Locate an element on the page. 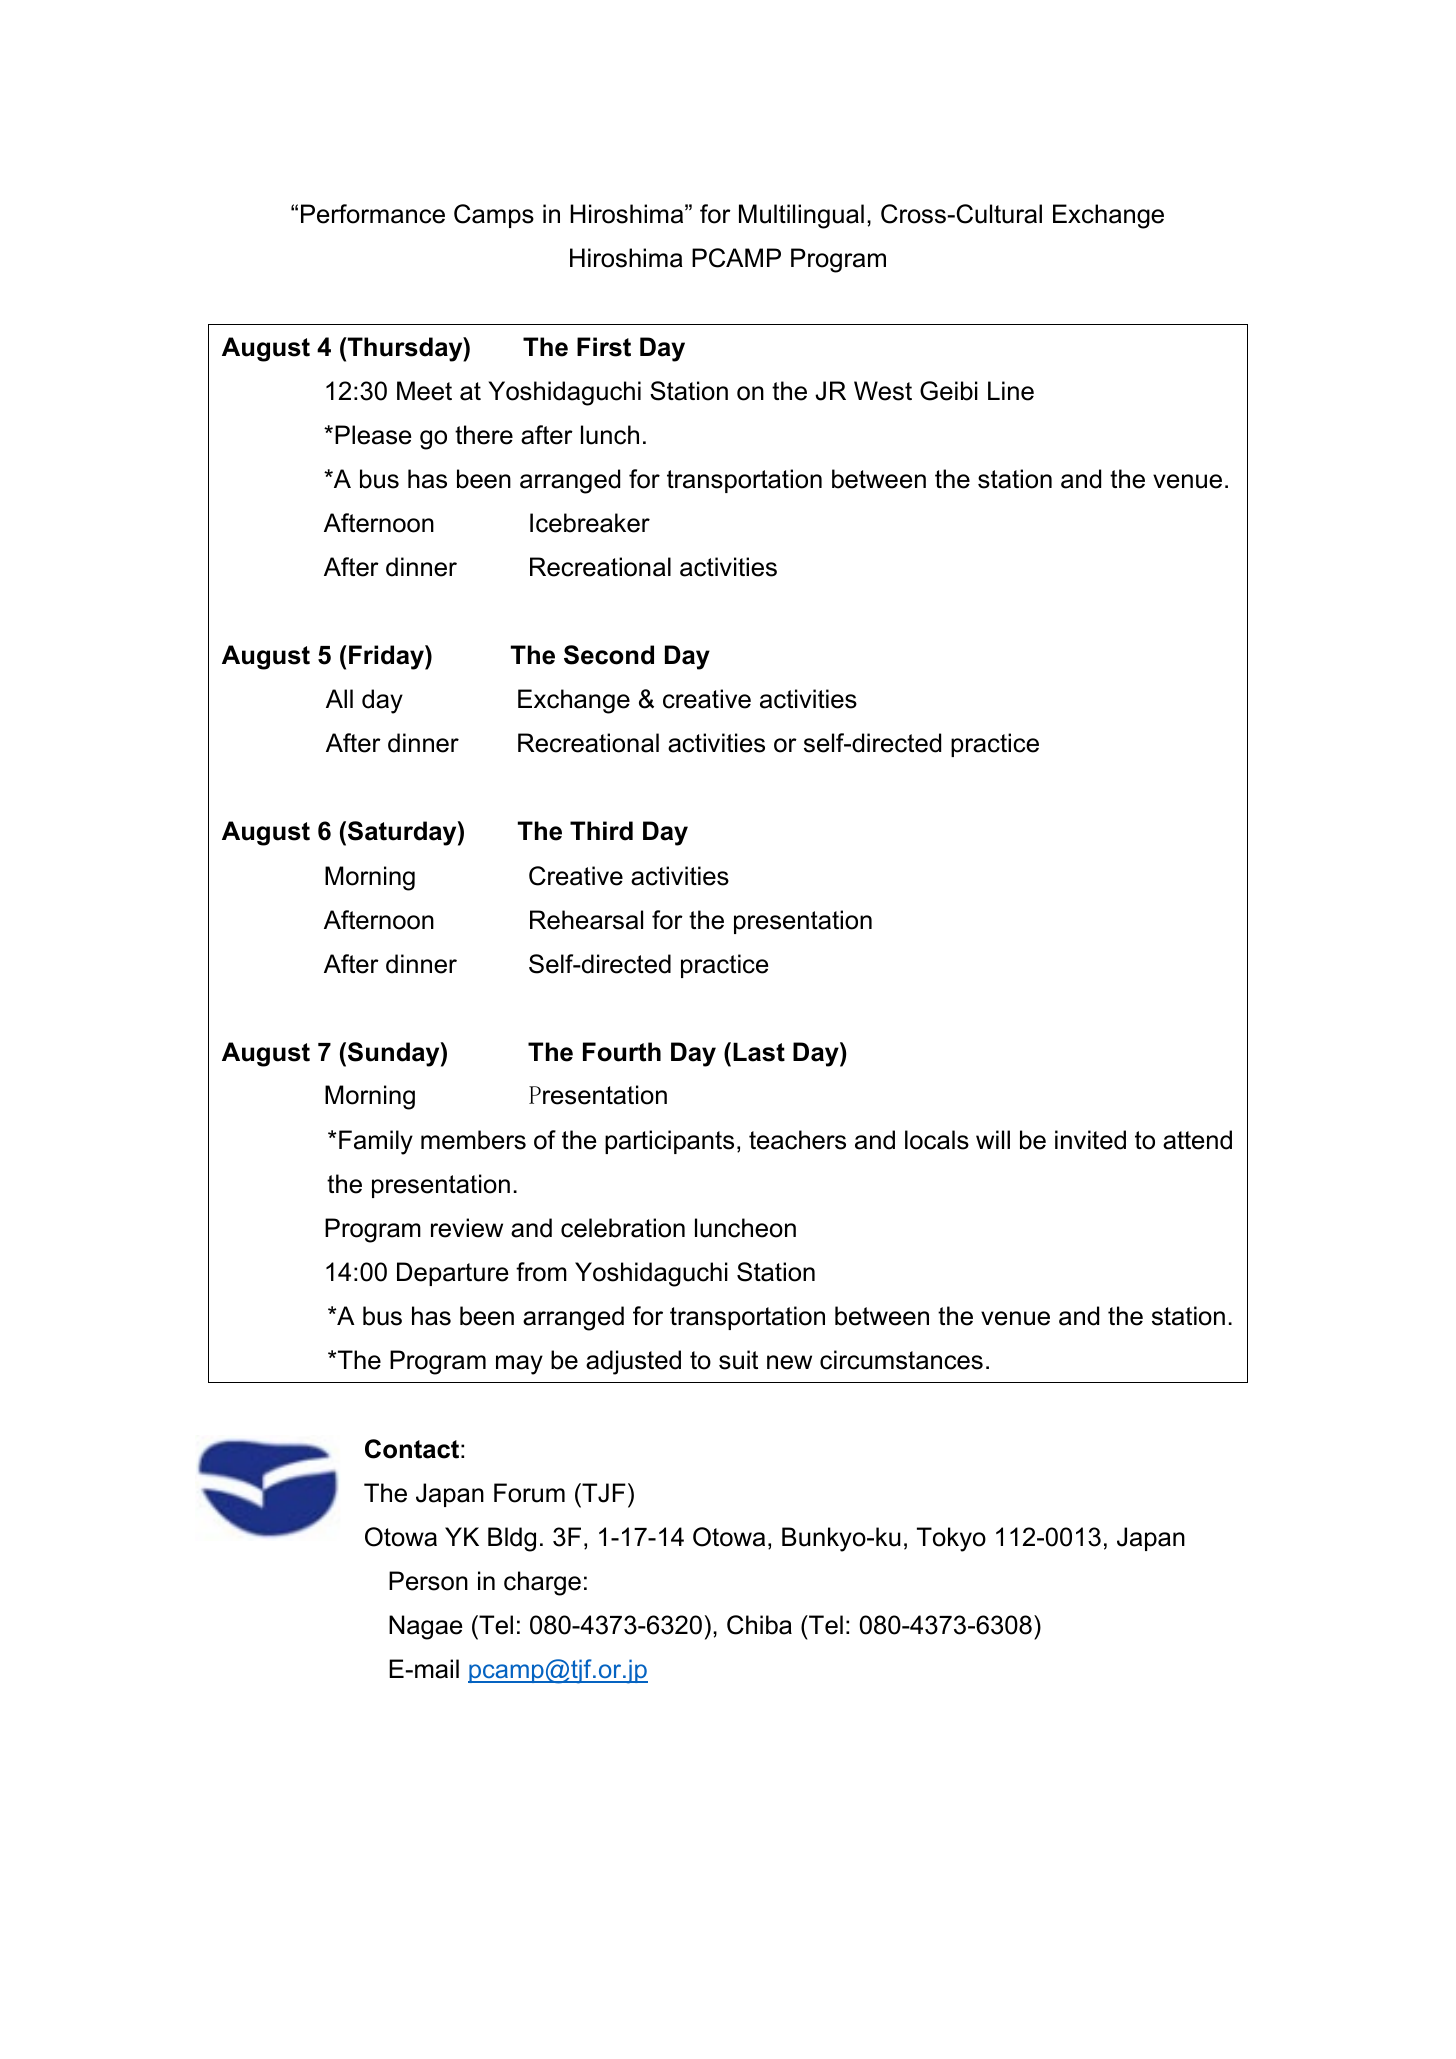 This page has height=2059, width=1456. teachers is located at coordinates (797, 1140).
